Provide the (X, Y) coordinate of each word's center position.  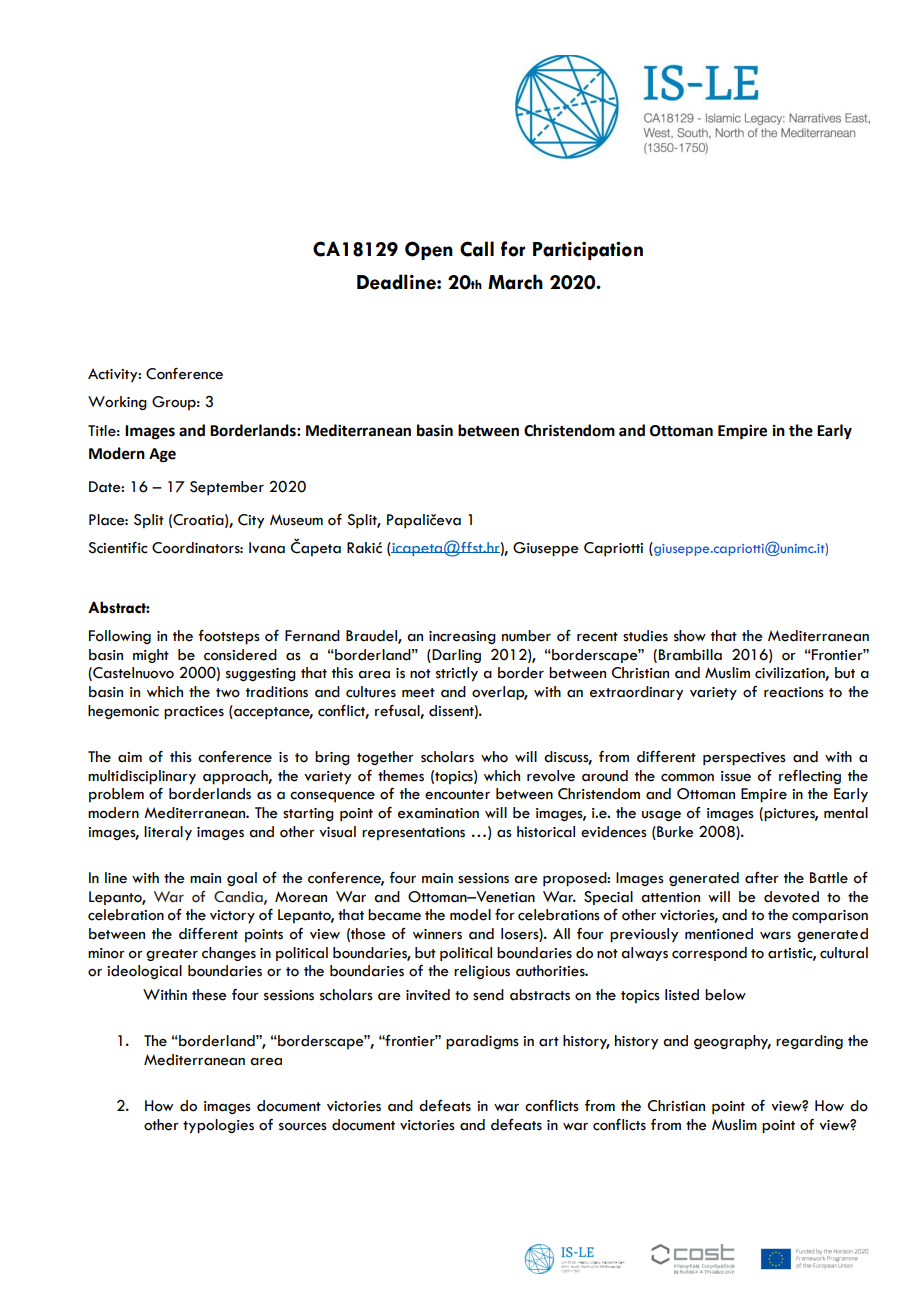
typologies (218, 1126)
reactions (794, 692)
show (690, 636)
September (227, 488)
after (762, 878)
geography (732, 1042)
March (515, 282)
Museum (296, 520)
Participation (588, 250)
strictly (457, 674)
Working (117, 403)
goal (242, 879)
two (228, 693)
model (470, 915)
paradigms (482, 1042)
